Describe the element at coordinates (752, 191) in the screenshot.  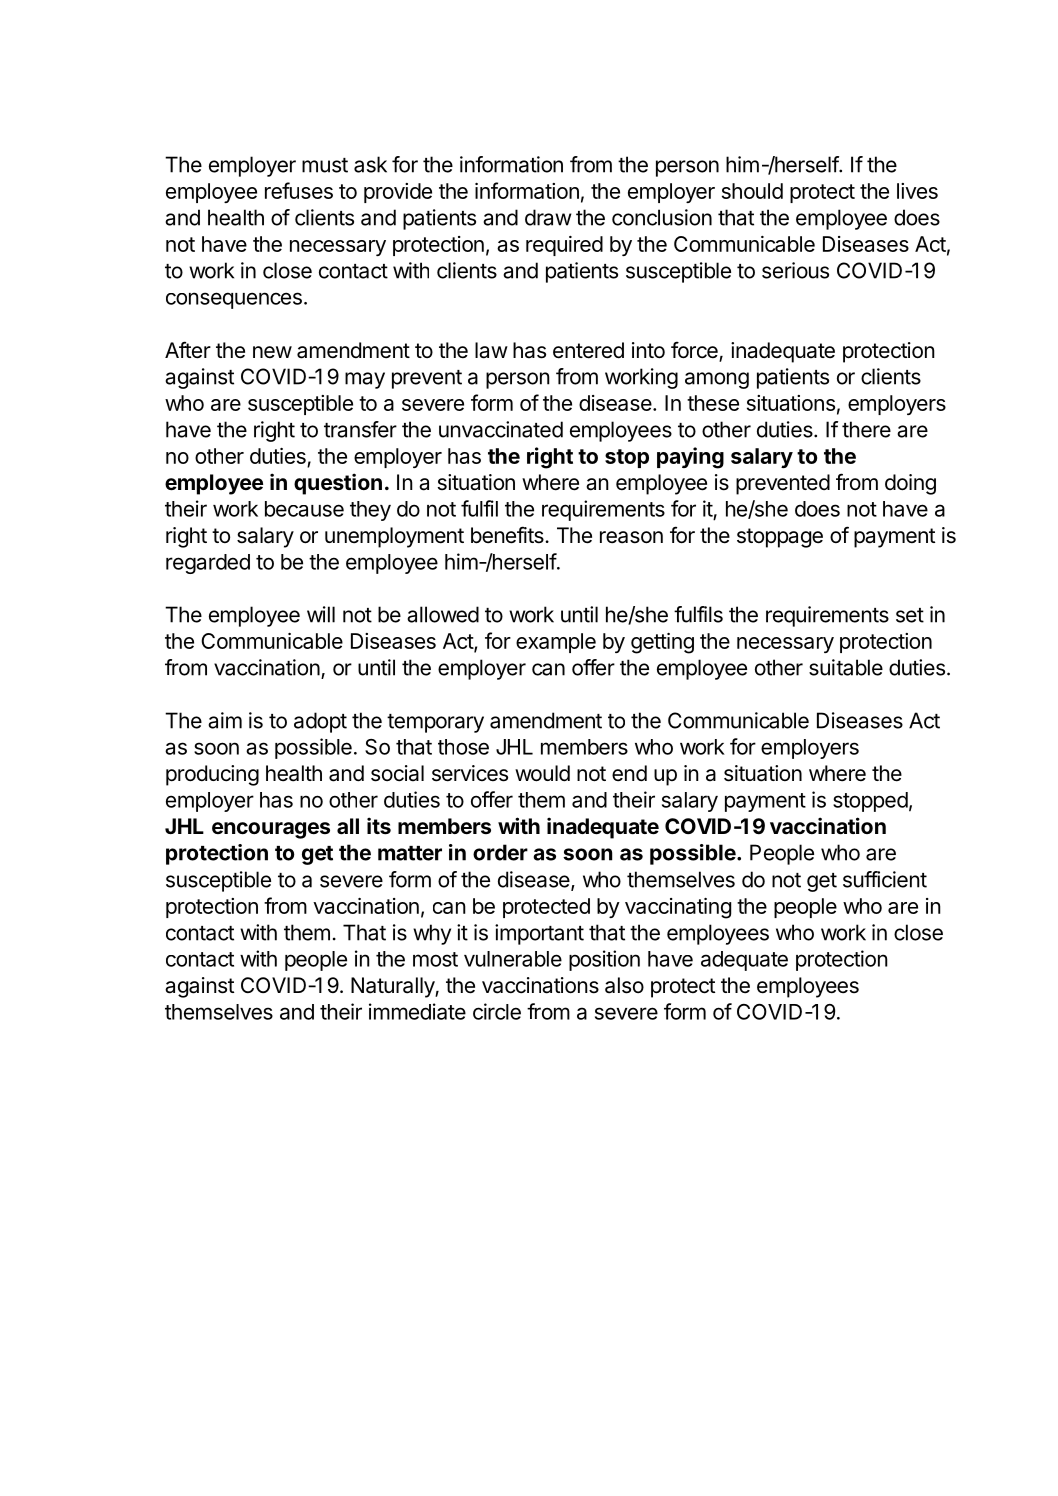
I see `should` at that location.
